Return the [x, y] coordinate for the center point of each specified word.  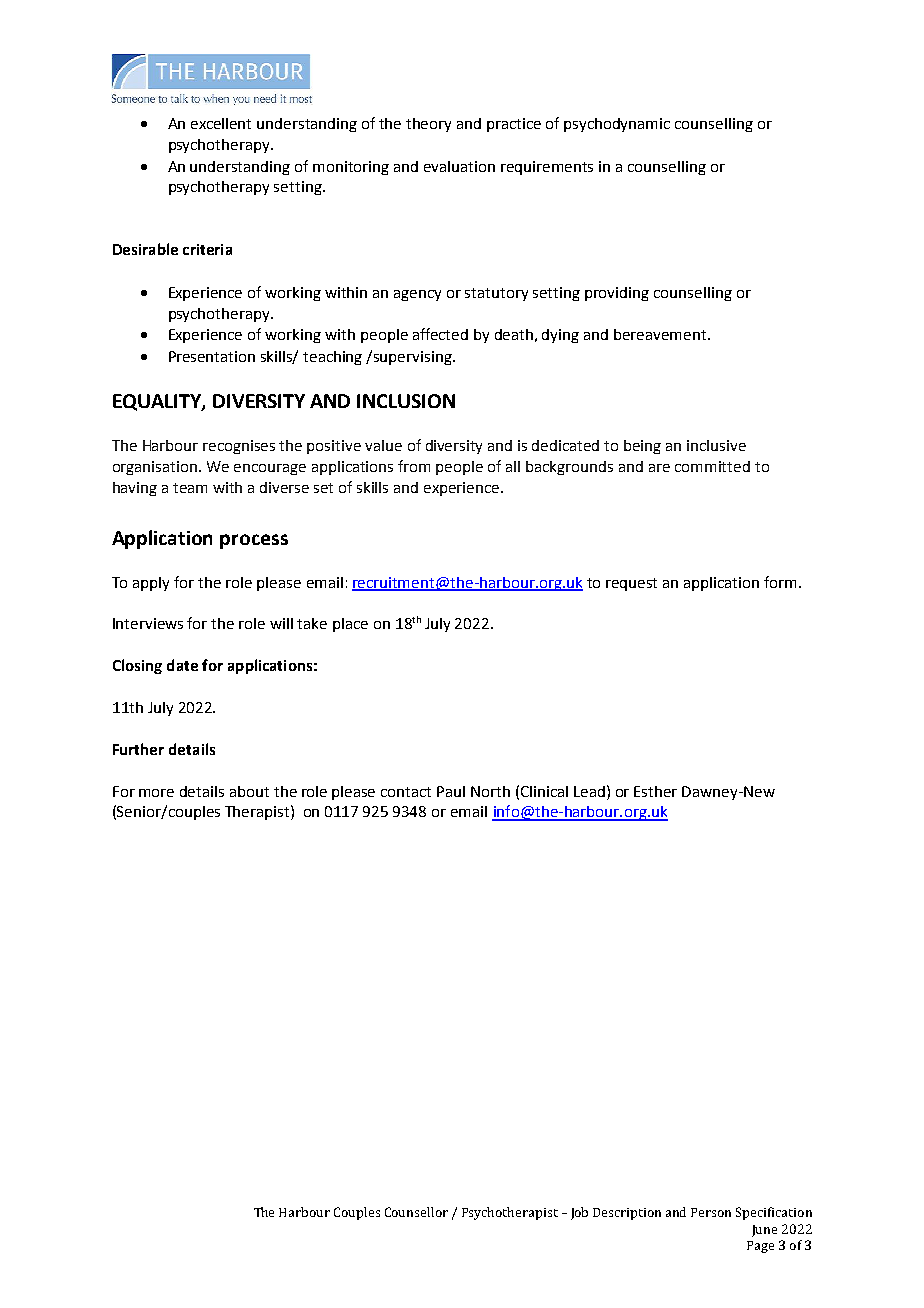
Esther [655, 791]
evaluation [459, 166]
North [490, 791]
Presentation [212, 356]
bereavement [661, 334]
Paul [451, 791]
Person [711, 1212]
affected [440, 334]
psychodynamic [617, 125]
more [156, 793]
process [254, 541]
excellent [221, 123]
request [631, 584]
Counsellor [416, 1212]
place [350, 625]
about [249, 791]
